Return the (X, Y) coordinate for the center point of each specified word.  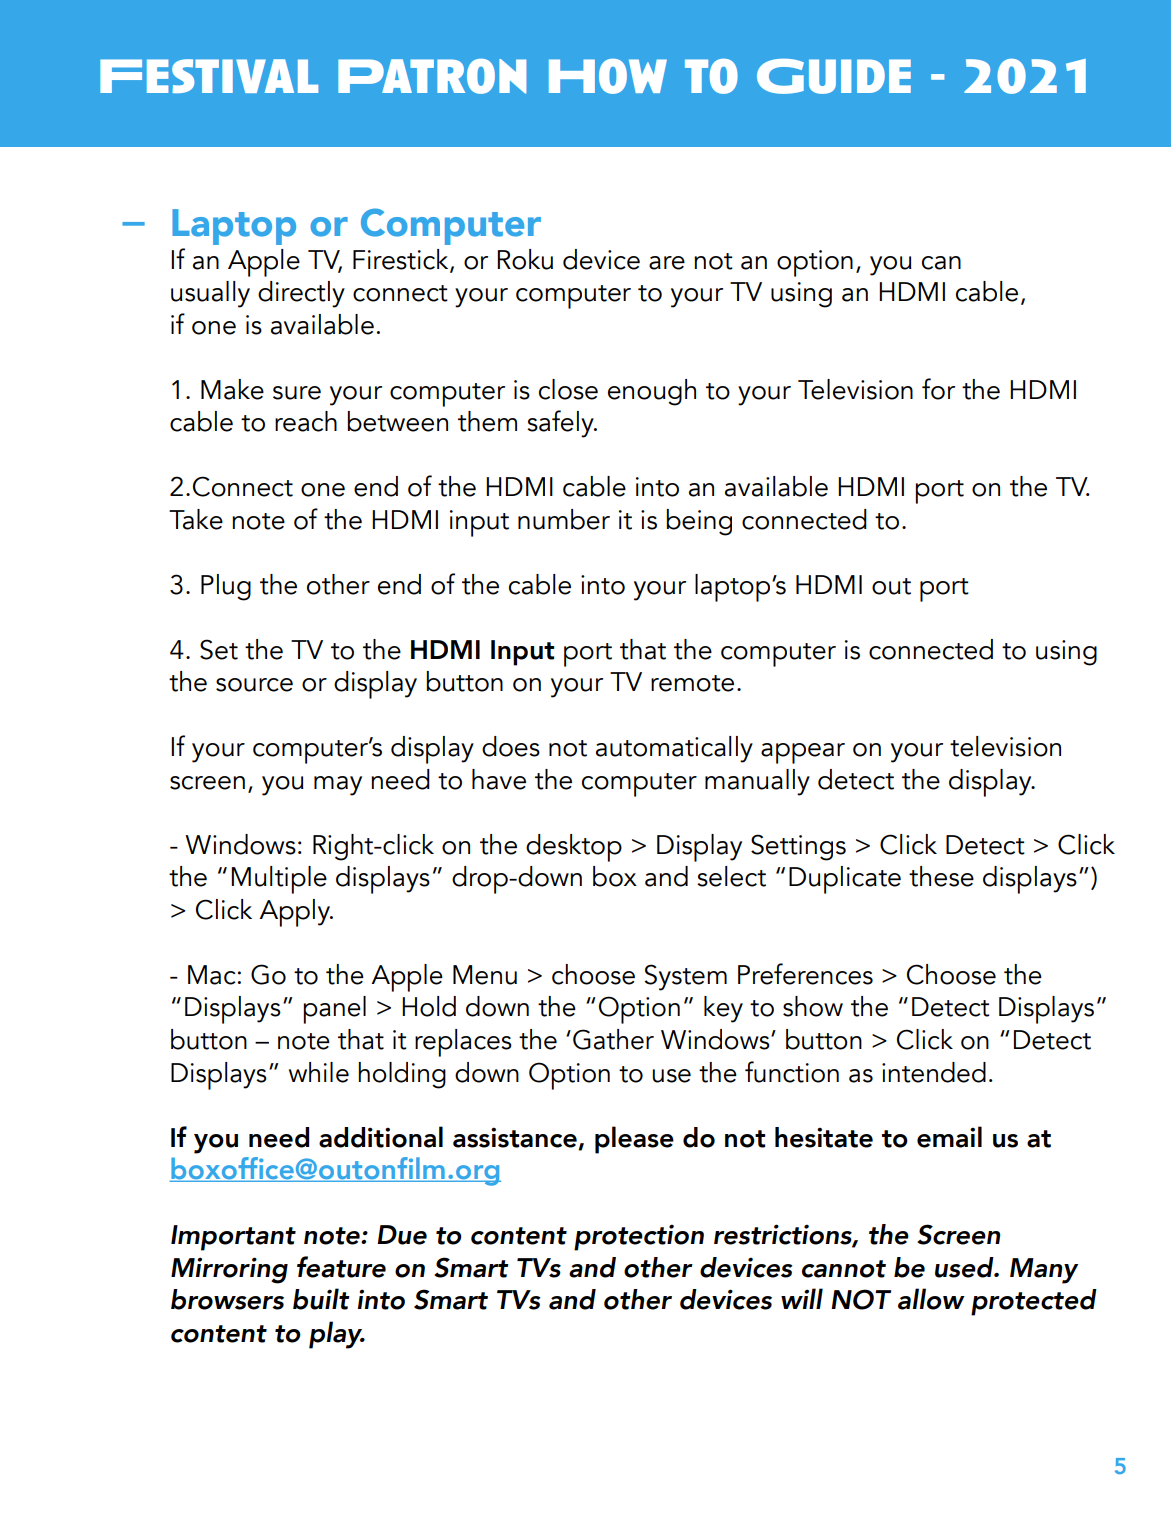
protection (639, 1237)
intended (934, 1072)
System (685, 977)
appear (803, 753)
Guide (834, 76)
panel (334, 1010)
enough (652, 392)
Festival (209, 76)
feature (341, 1267)
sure (297, 393)
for (938, 389)
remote (692, 683)
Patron (432, 76)
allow (931, 1299)
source (254, 685)
